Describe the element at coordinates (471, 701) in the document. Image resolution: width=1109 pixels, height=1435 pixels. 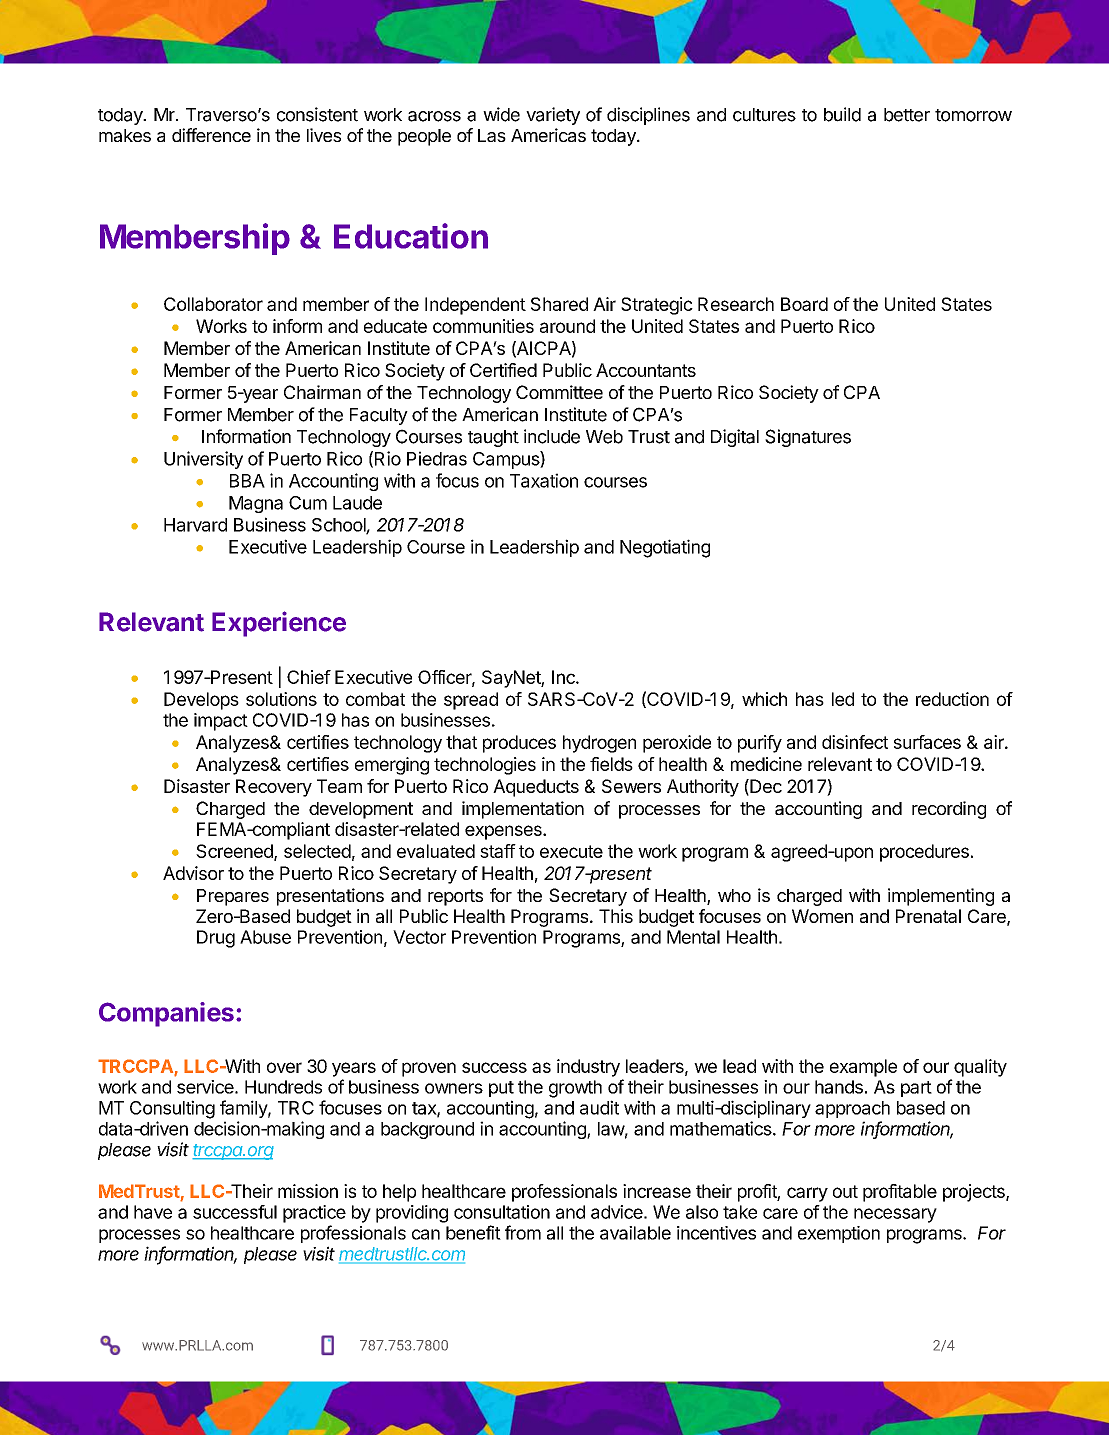
I see `spread` at that location.
